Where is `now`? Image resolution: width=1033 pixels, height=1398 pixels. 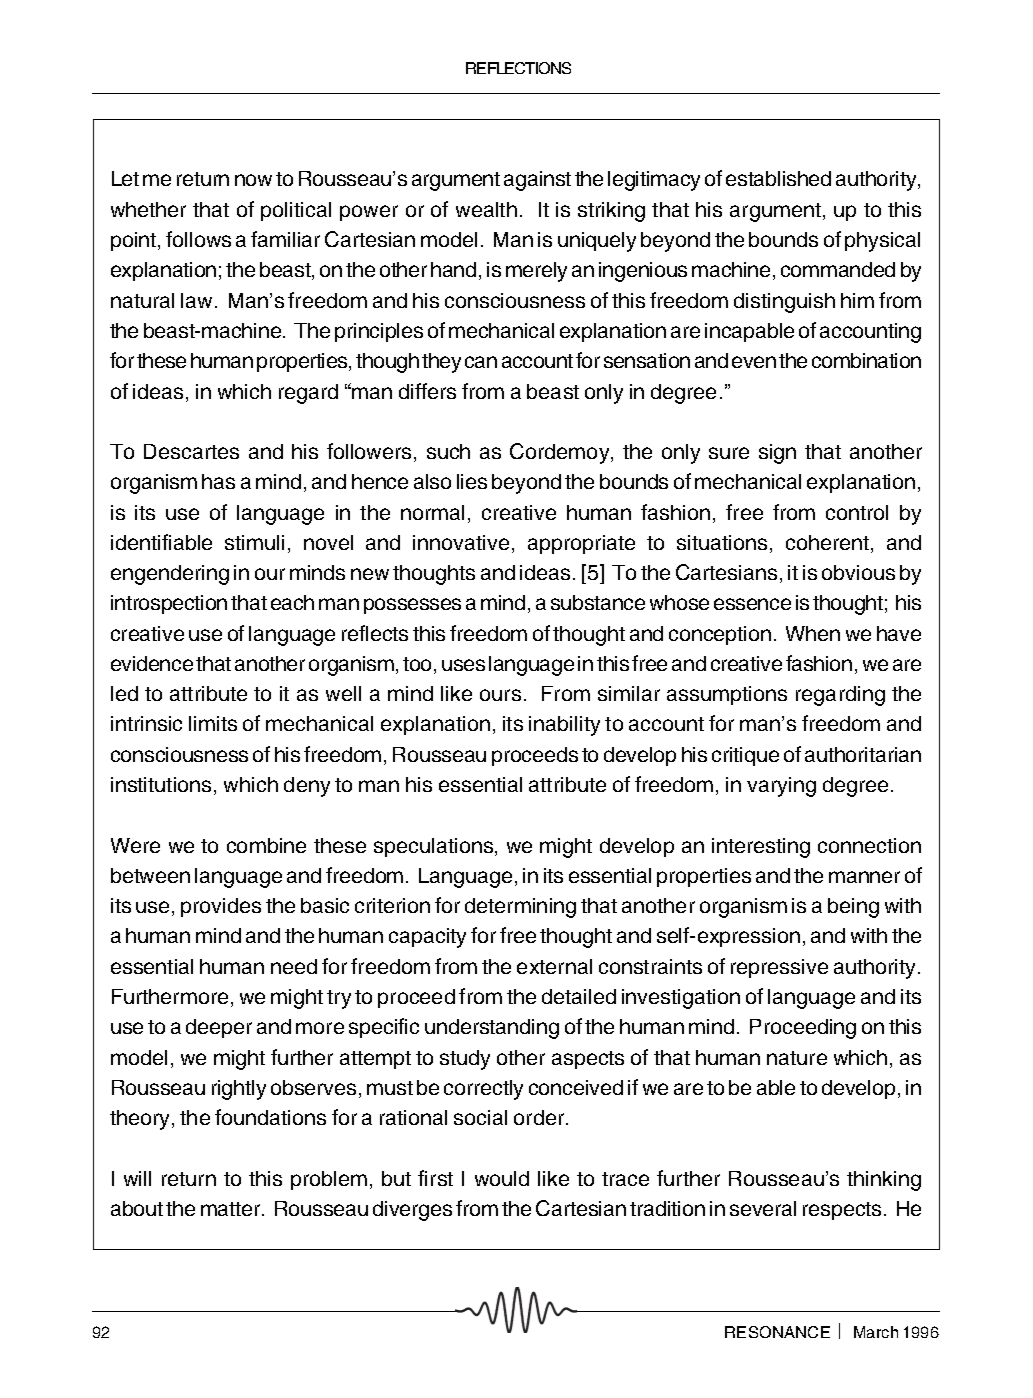
now is located at coordinates (253, 180).
